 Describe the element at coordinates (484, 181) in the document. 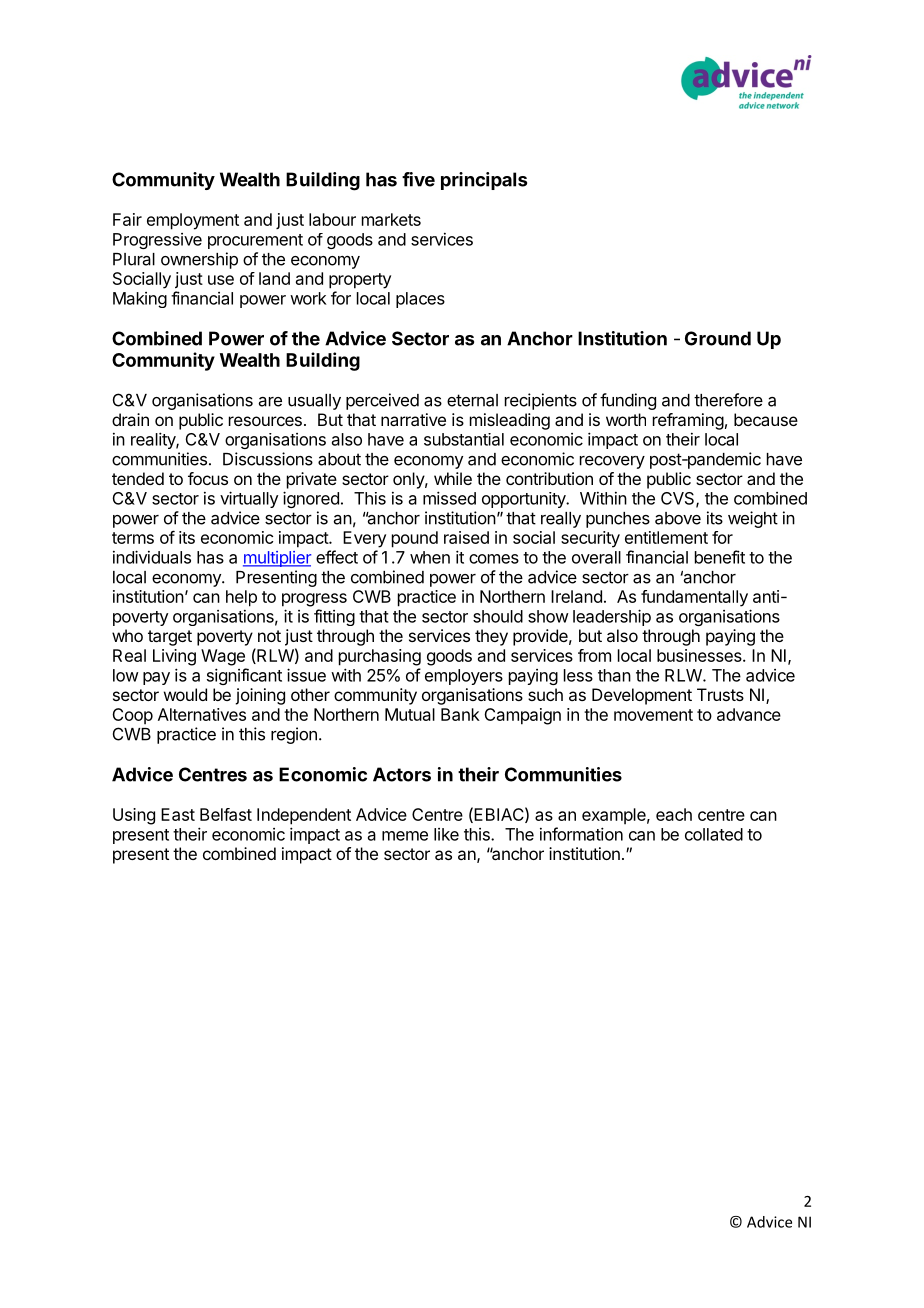

I see `principals` at that location.
